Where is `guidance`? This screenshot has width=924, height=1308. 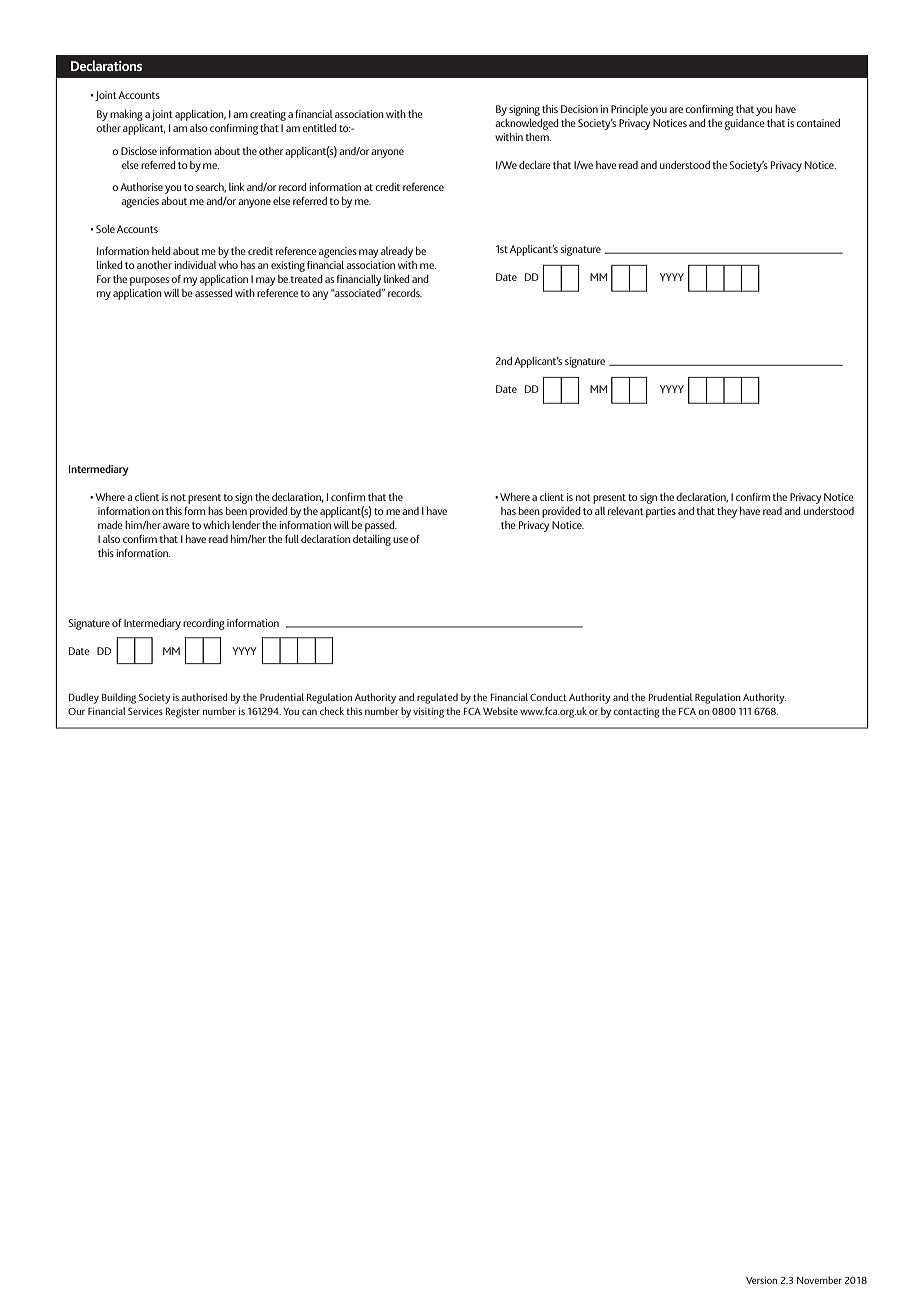
guidance is located at coordinates (745, 124).
